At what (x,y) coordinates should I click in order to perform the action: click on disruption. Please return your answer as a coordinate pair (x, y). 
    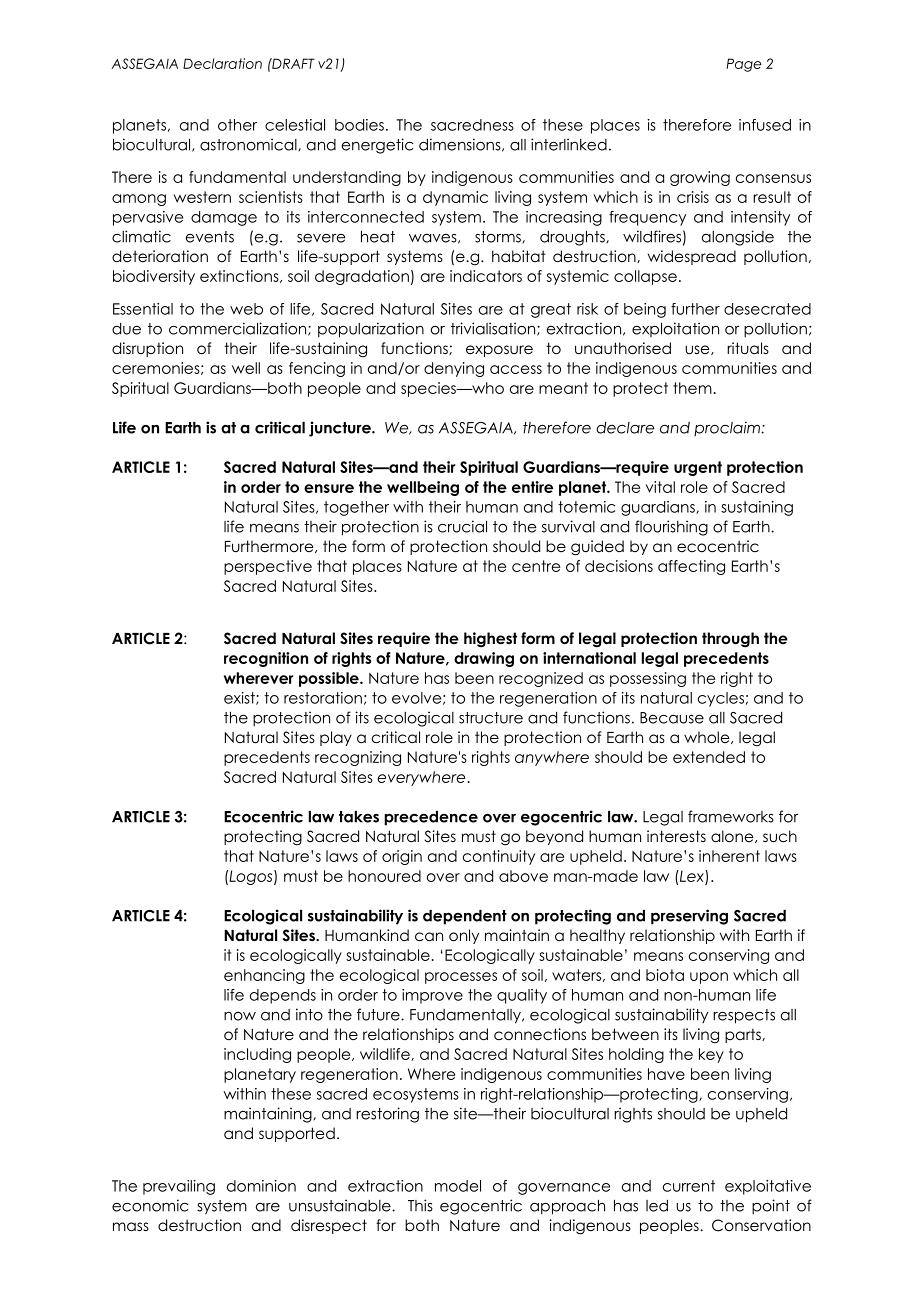
    Looking at the image, I should click on (147, 349).
